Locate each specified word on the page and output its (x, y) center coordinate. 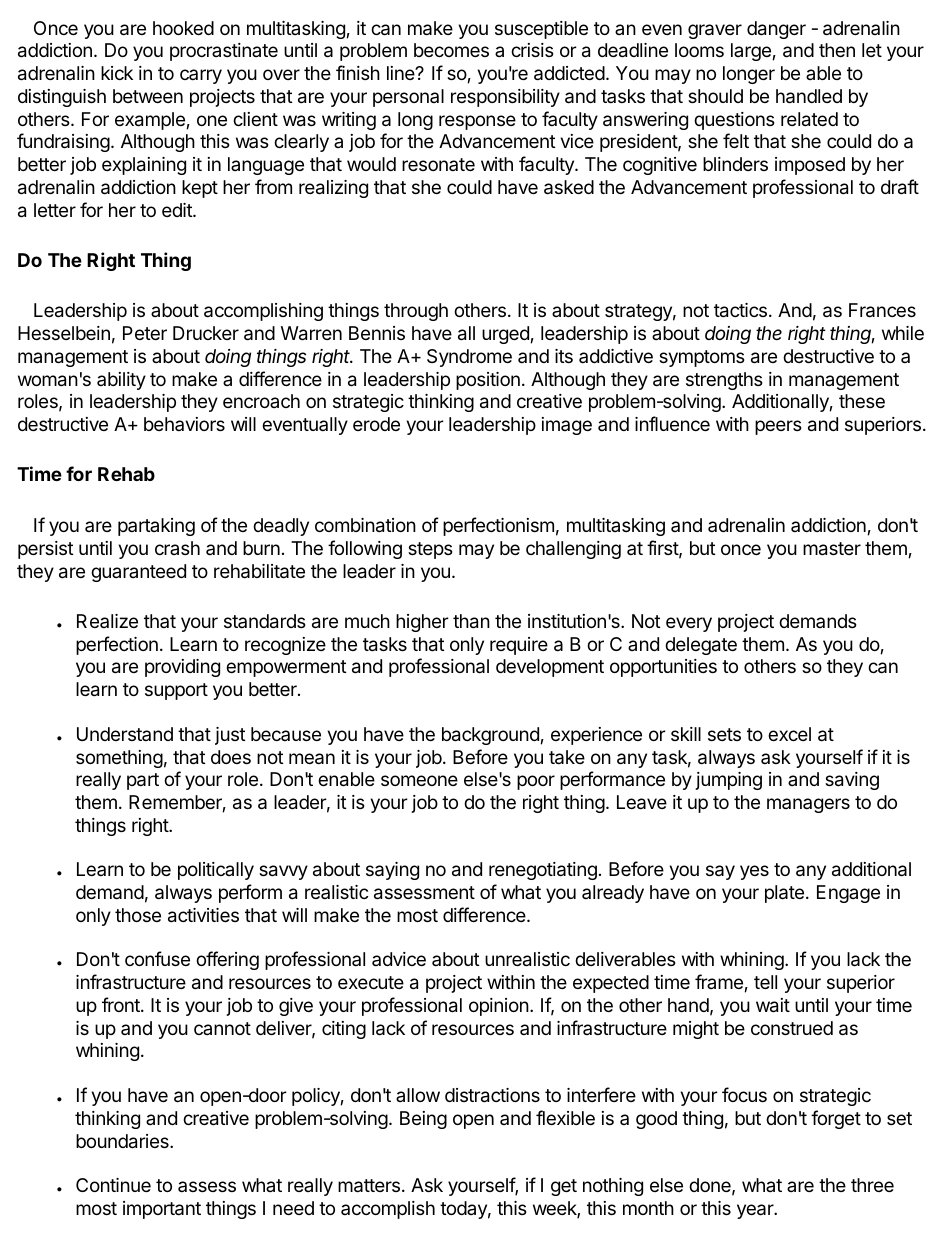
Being (423, 1120)
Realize (107, 621)
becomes (451, 50)
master (832, 549)
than (471, 621)
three (872, 1185)
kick (117, 73)
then (837, 50)
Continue (113, 1185)
